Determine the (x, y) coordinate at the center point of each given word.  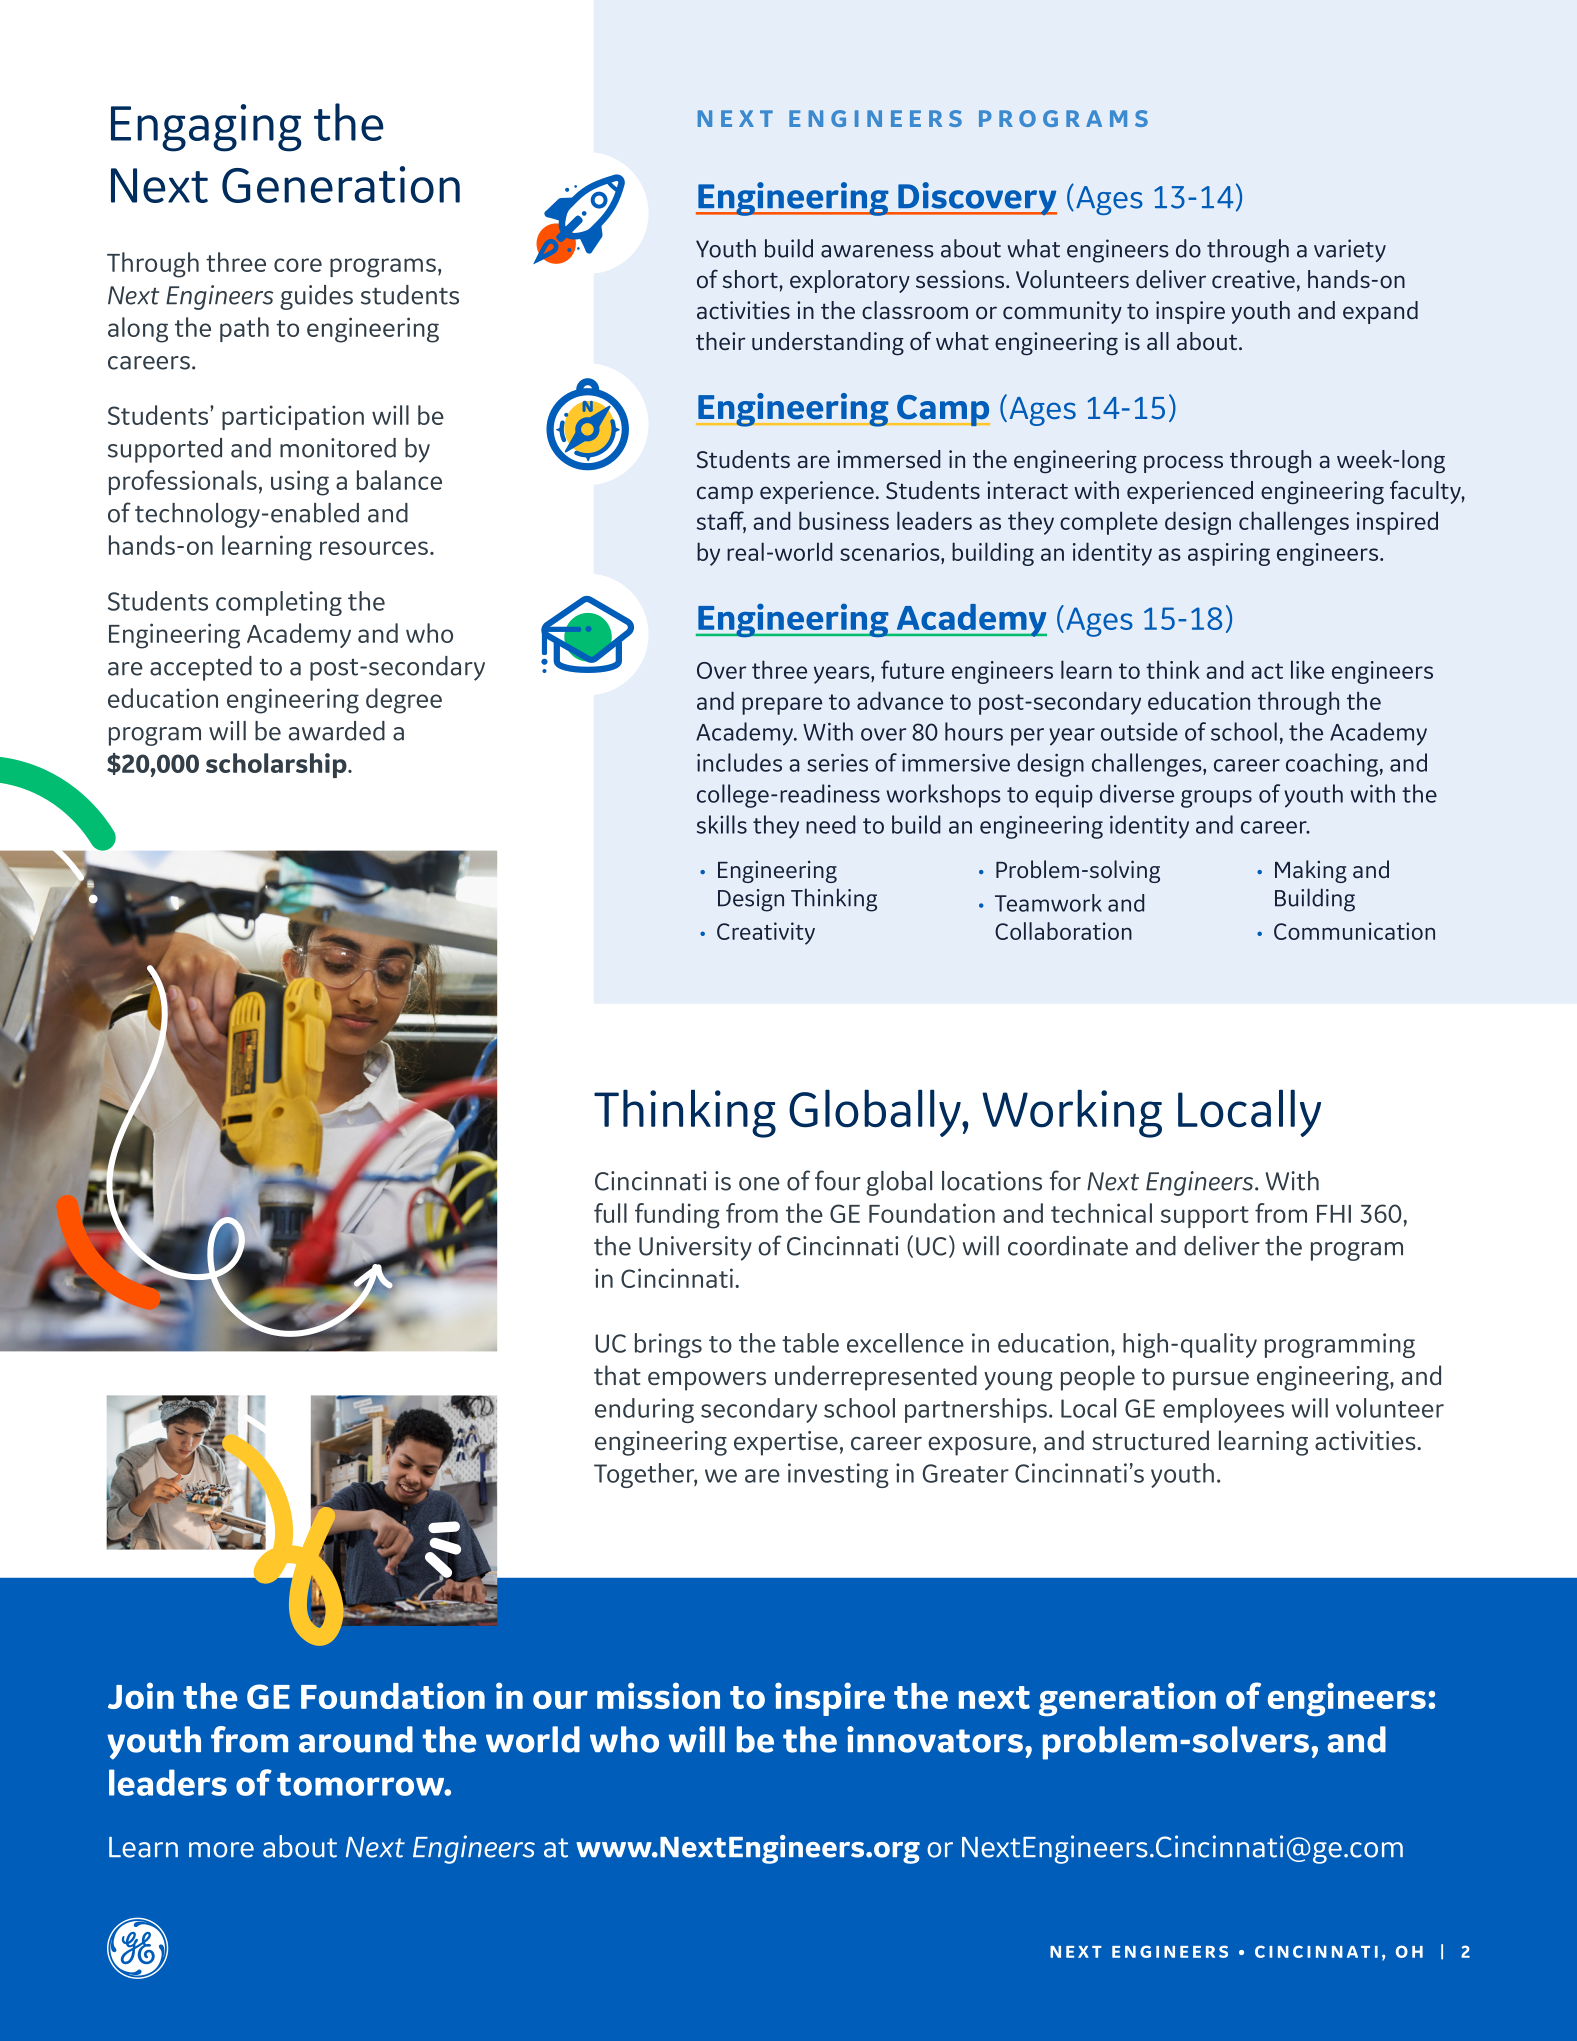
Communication (1354, 931)
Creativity (766, 933)
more (221, 1850)
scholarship (277, 765)
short (751, 279)
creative (1253, 279)
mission (658, 1695)
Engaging (206, 128)
